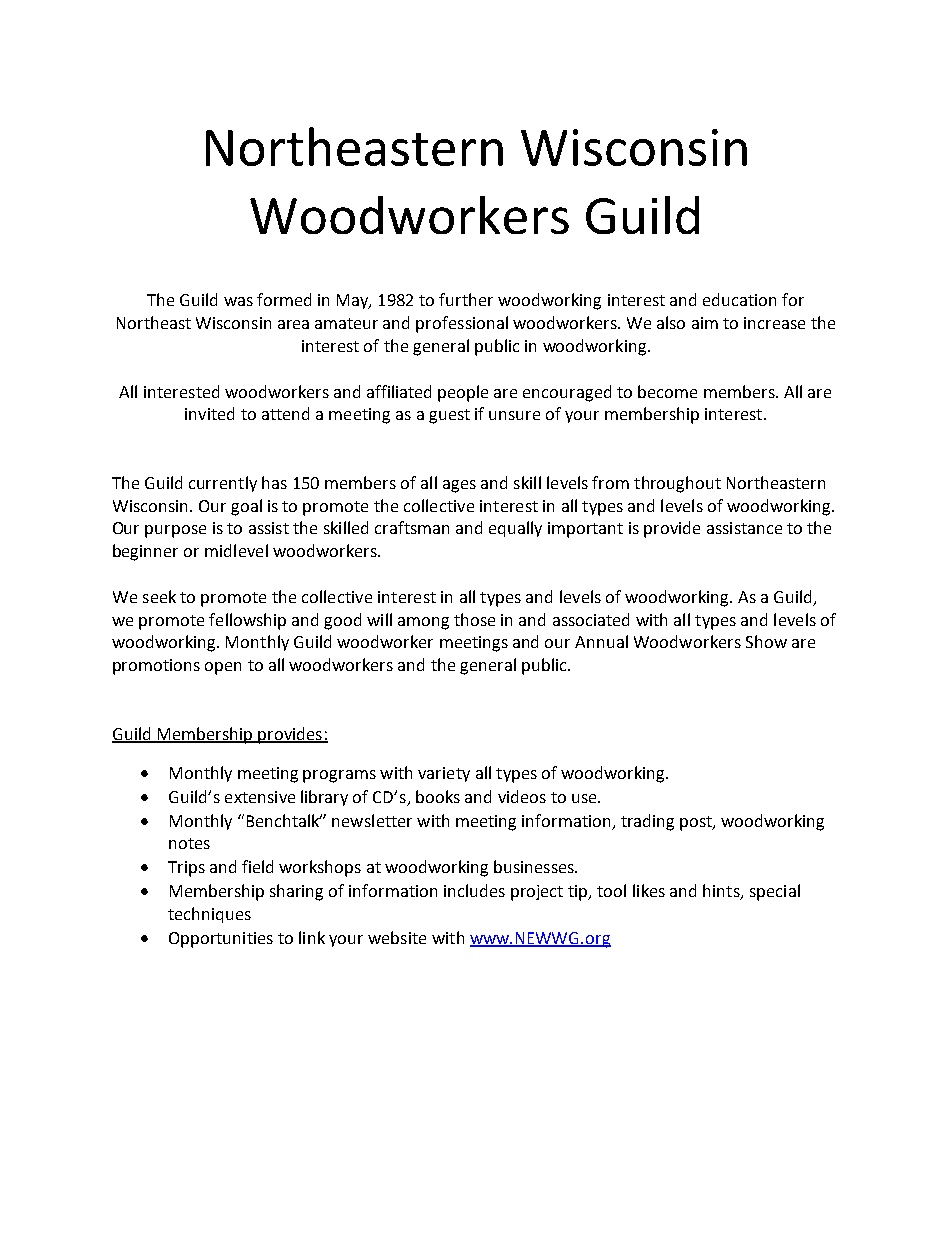 The height and width of the document is (1233, 952). Describe the element at coordinates (766, 641) in the document. I see `Show` at that location.
